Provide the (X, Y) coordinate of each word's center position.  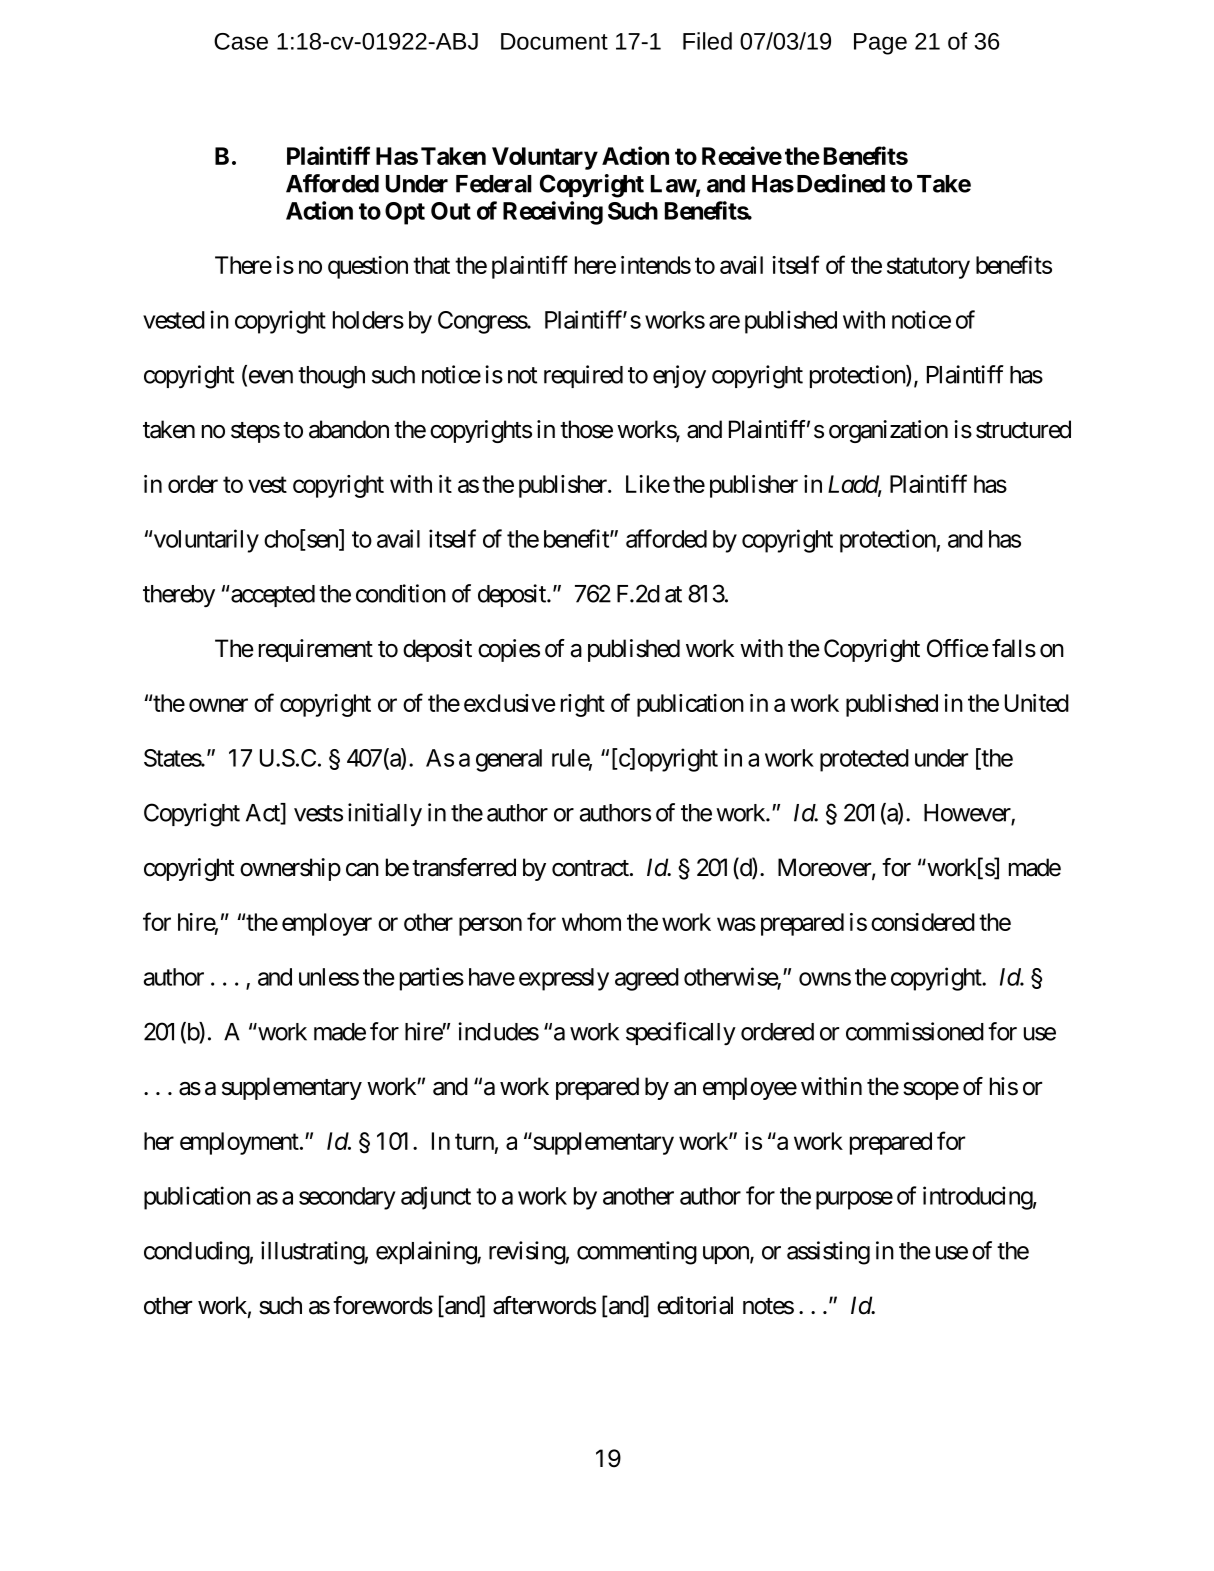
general (509, 760)
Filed (707, 41)
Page (880, 44)
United (1037, 703)
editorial (695, 1305)
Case (241, 41)
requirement (316, 650)
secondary (347, 1198)
